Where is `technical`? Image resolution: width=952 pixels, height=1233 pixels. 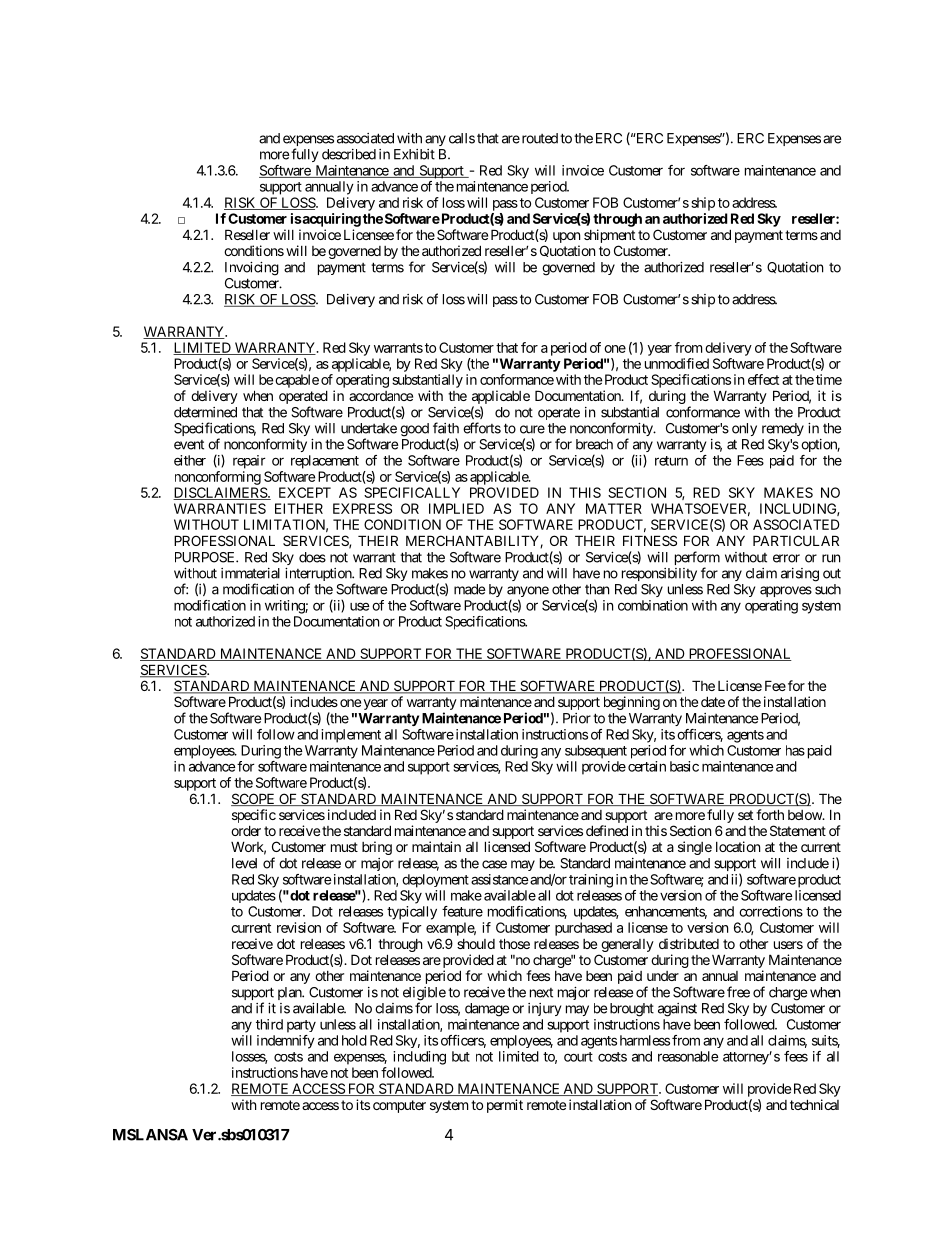 technical is located at coordinates (814, 1104).
